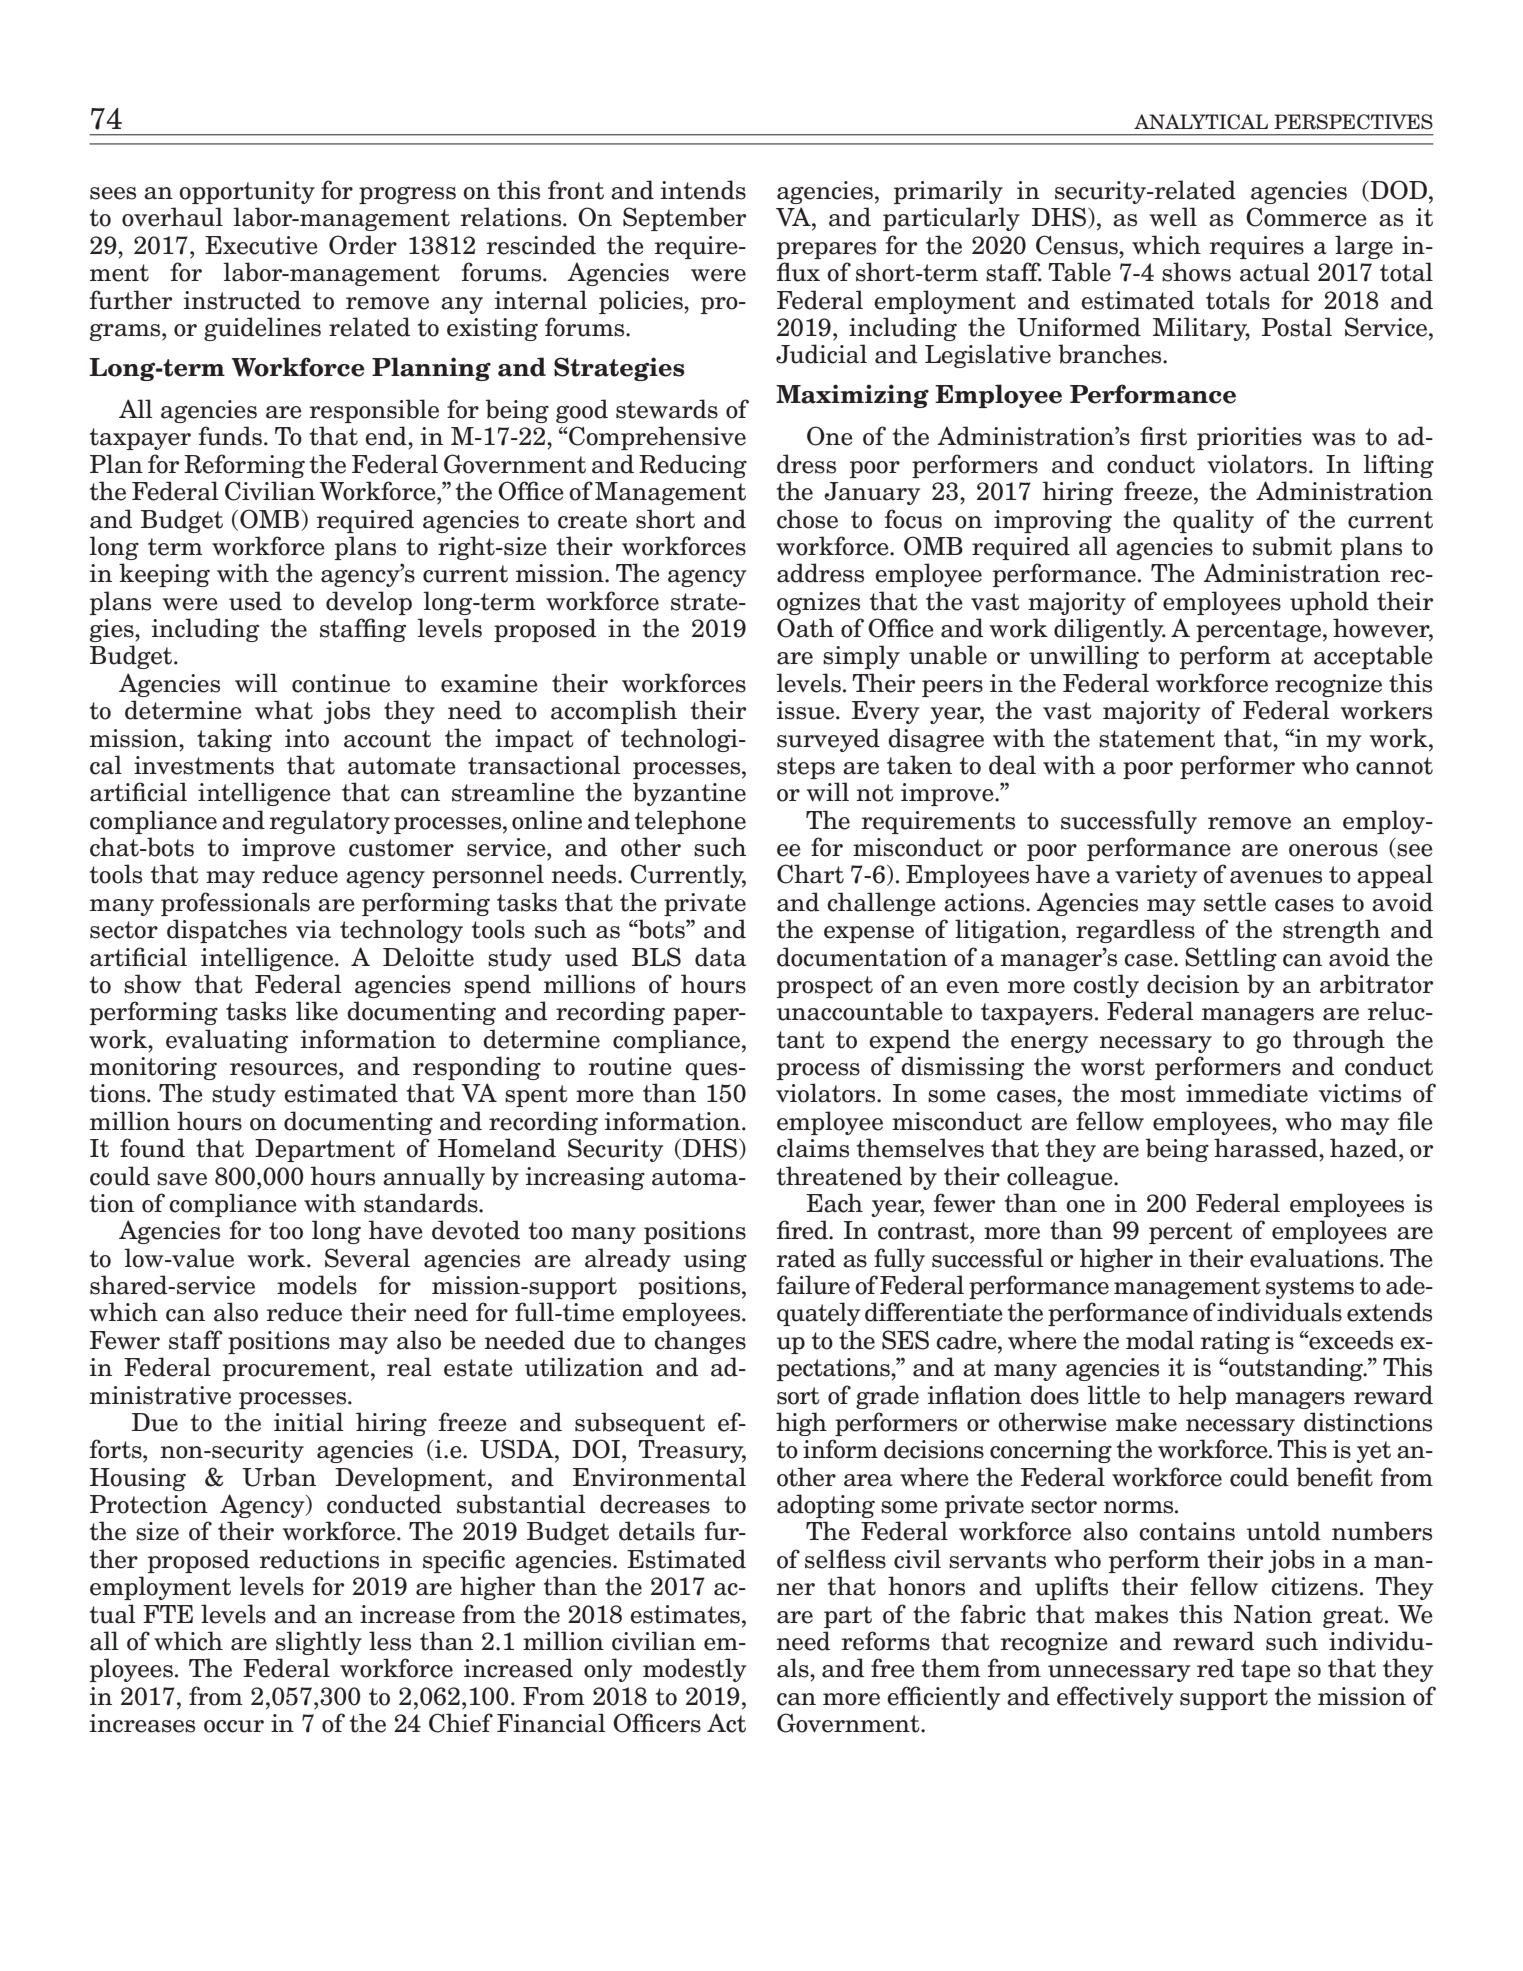 Image resolution: width=1523 pixels, height=1971 pixels. What do you see at coordinates (1329, 603) in the document?
I see `uphold` at bounding box center [1329, 603].
